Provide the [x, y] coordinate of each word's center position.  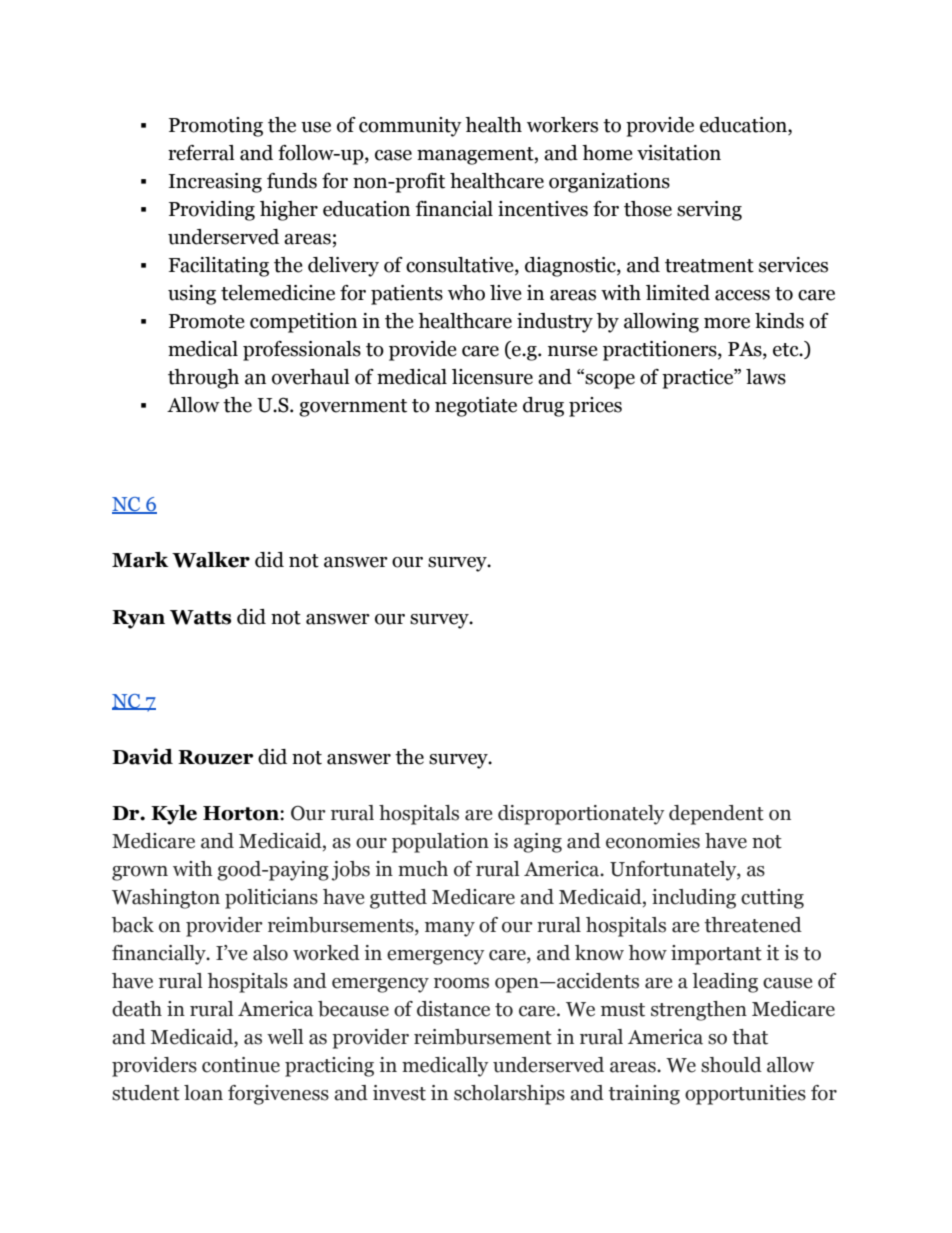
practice [698, 379]
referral [201, 153]
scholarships [509, 1095]
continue [241, 1065]
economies [653, 841]
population [440, 843]
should [731, 1065]
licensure [492, 377]
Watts [200, 617]
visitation [679, 153]
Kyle [174, 815]
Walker [211, 560]
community [410, 127]
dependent [716, 815]
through [203, 379]
